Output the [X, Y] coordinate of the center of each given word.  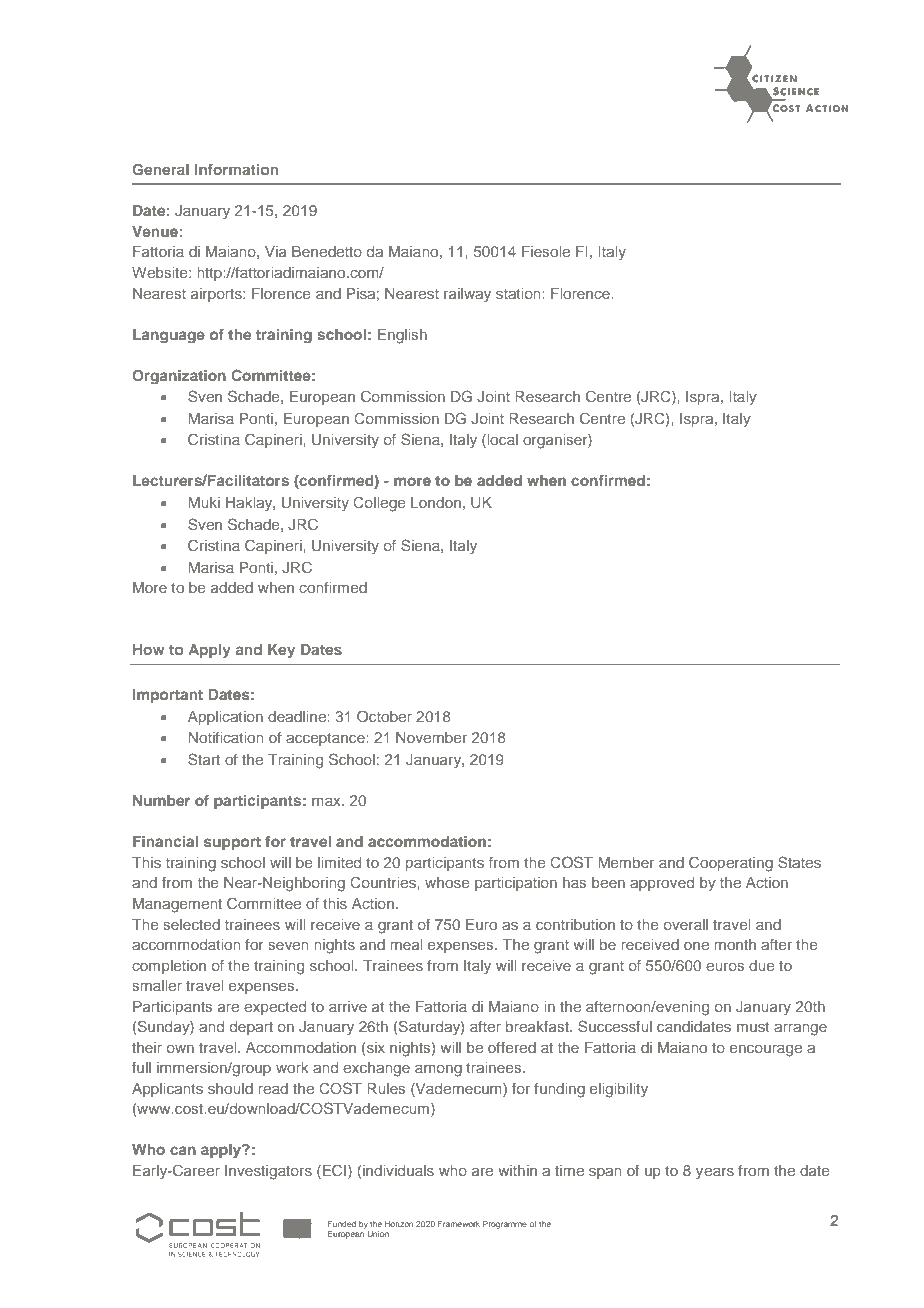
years [715, 1173]
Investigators [268, 1172]
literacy [202, 85]
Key [281, 651]
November [431, 737]
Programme [505, 1225]
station [519, 293]
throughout [335, 85]
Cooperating [731, 864]
